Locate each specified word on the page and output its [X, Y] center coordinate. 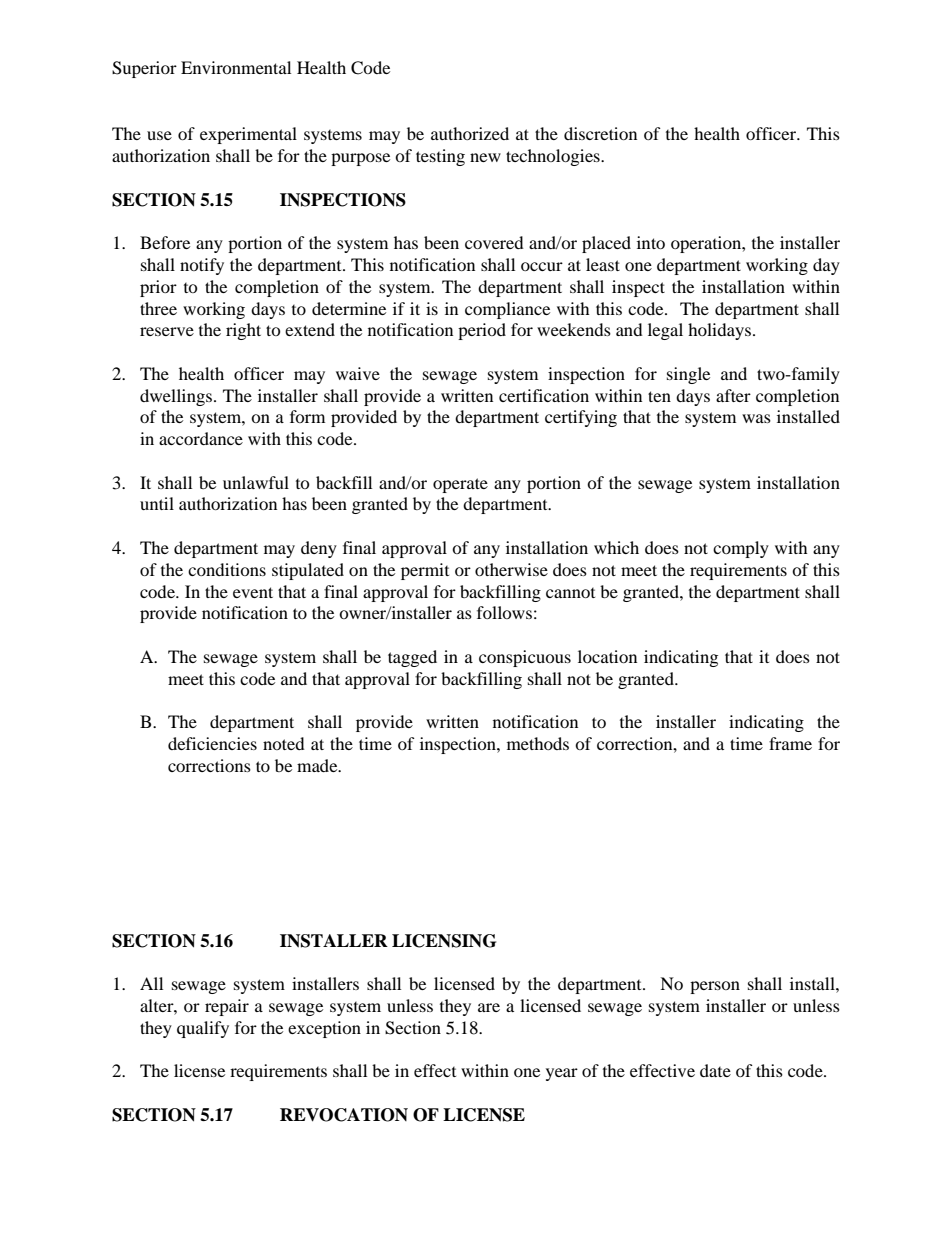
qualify [203, 1029]
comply [741, 549]
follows [504, 612]
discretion [600, 133]
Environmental [236, 67]
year [562, 1074]
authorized [470, 133]
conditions [227, 569]
